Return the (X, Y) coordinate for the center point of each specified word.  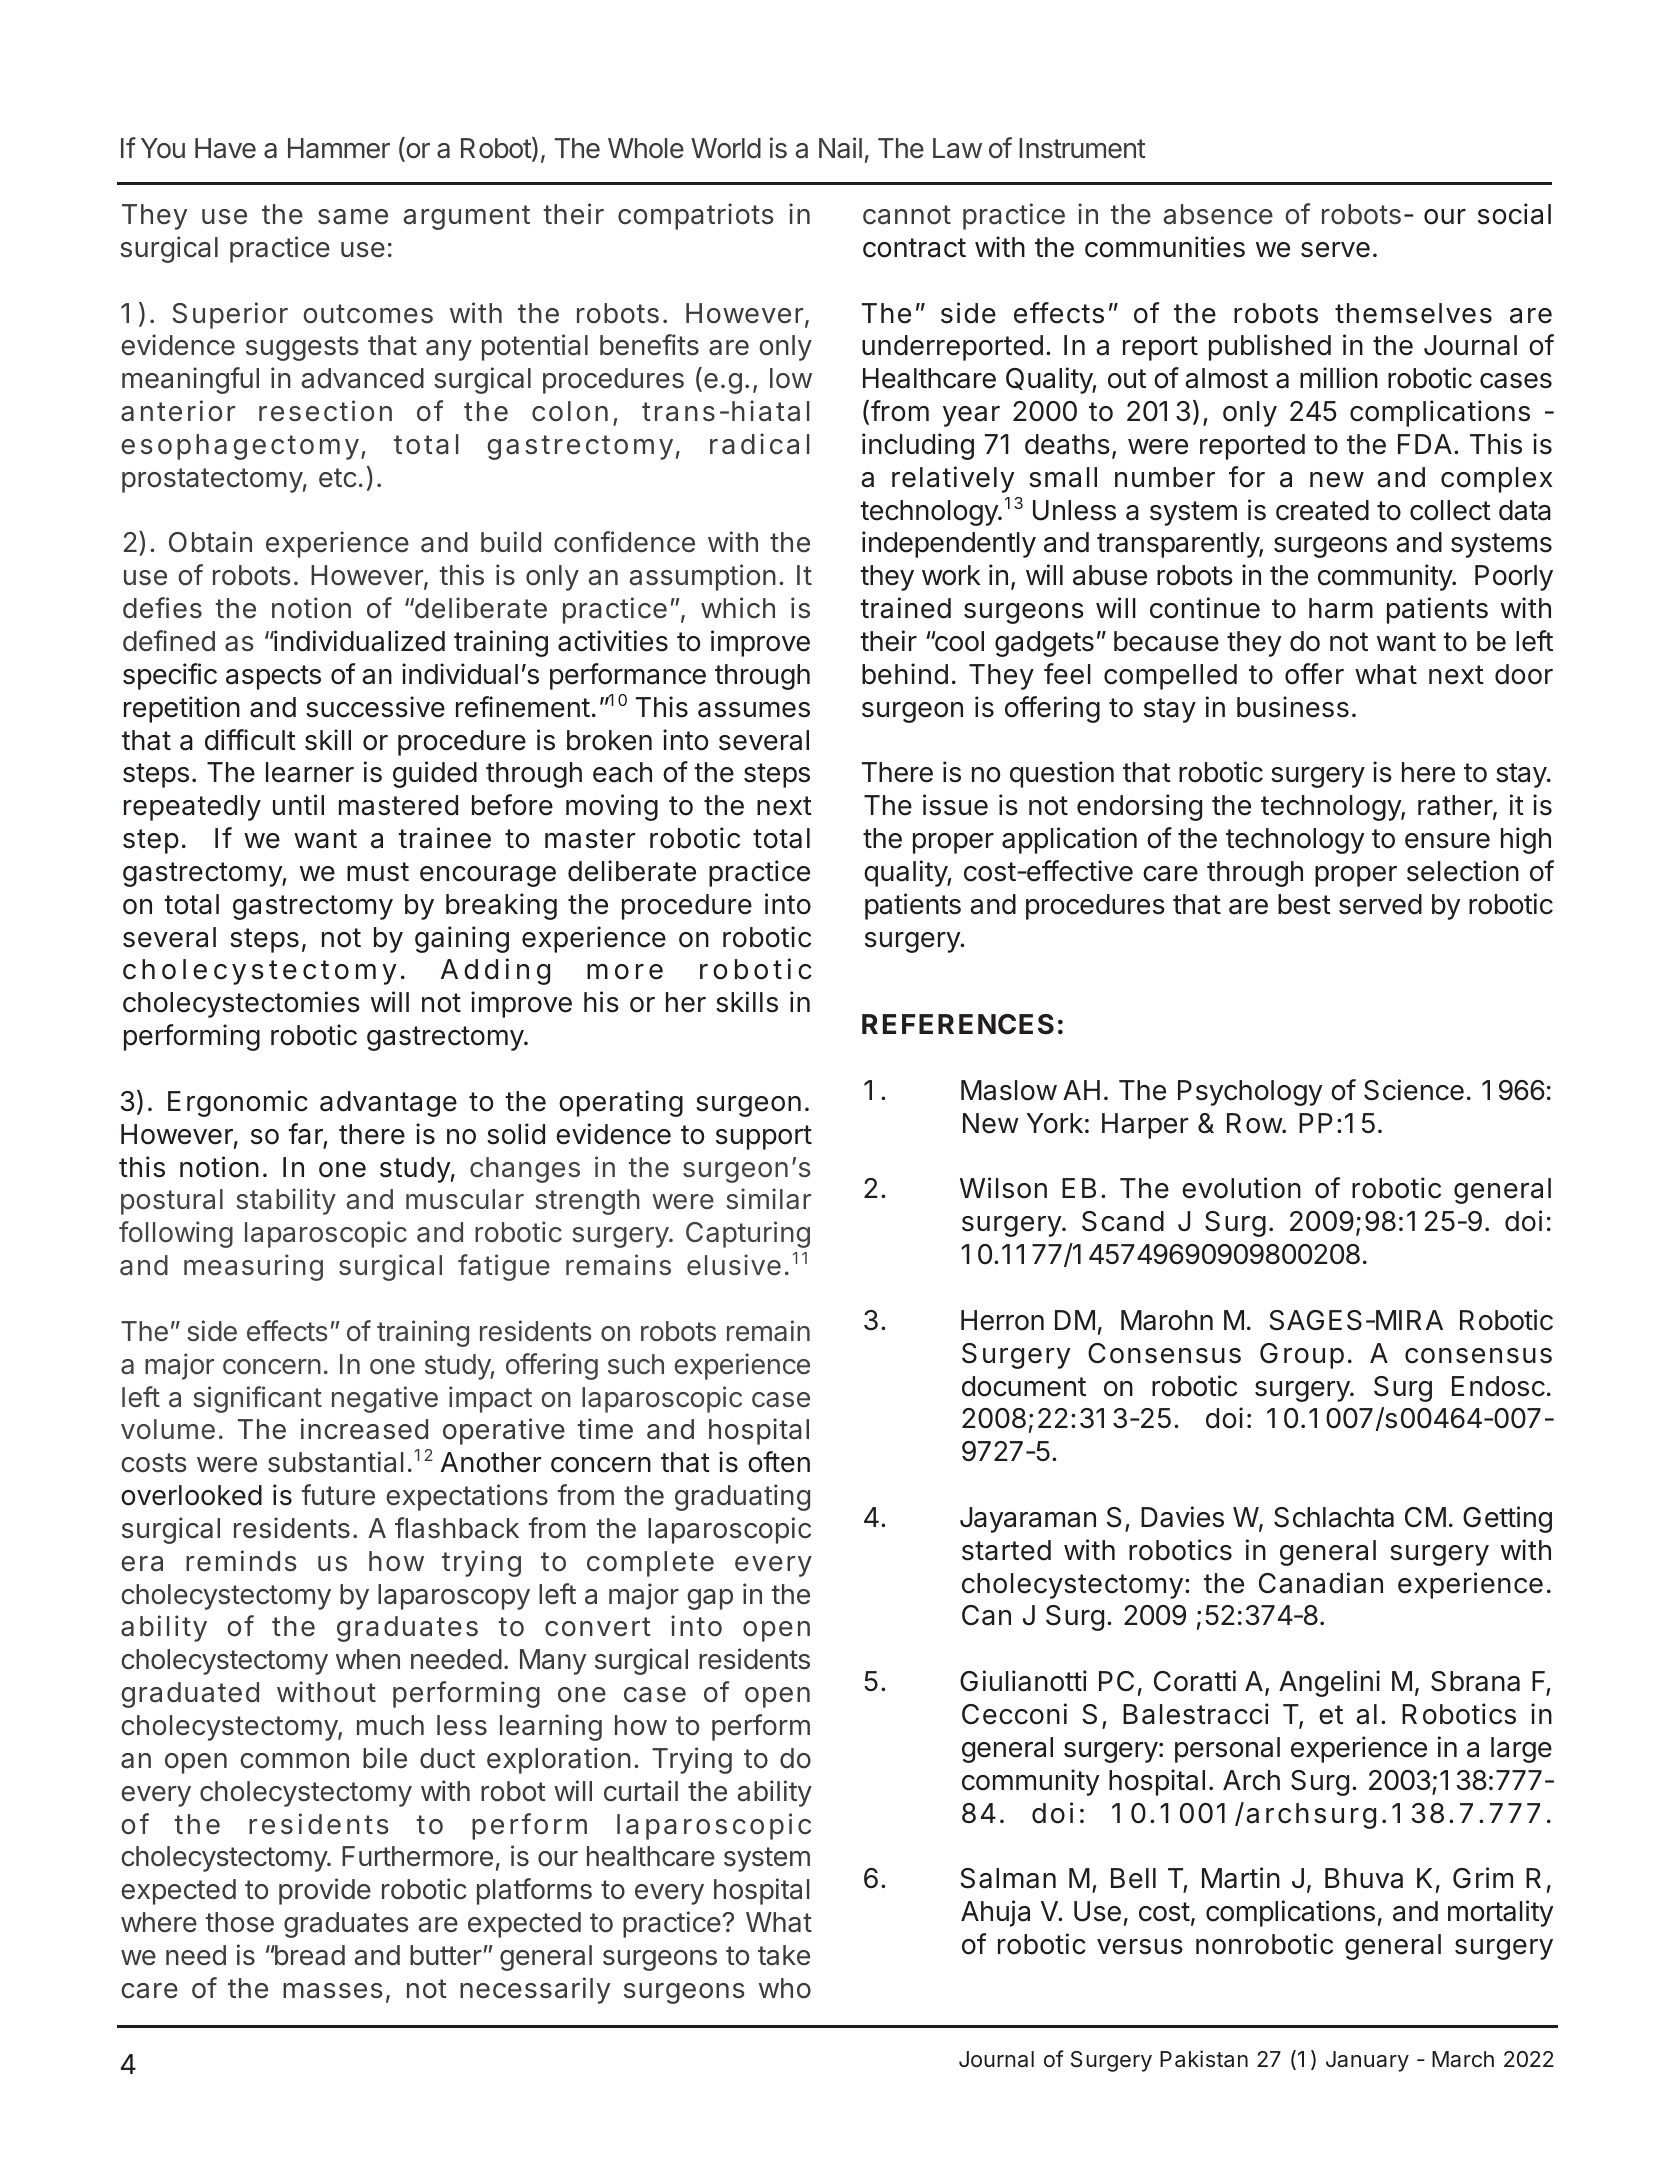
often (779, 1462)
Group (1302, 1356)
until (298, 804)
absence (1218, 214)
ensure (1447, 841)
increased (364, 1429)
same (353, 217)
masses (333, 1991)
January (1367, 2061)
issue (955, 805)
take (784, 1955)
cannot (907, 215)
